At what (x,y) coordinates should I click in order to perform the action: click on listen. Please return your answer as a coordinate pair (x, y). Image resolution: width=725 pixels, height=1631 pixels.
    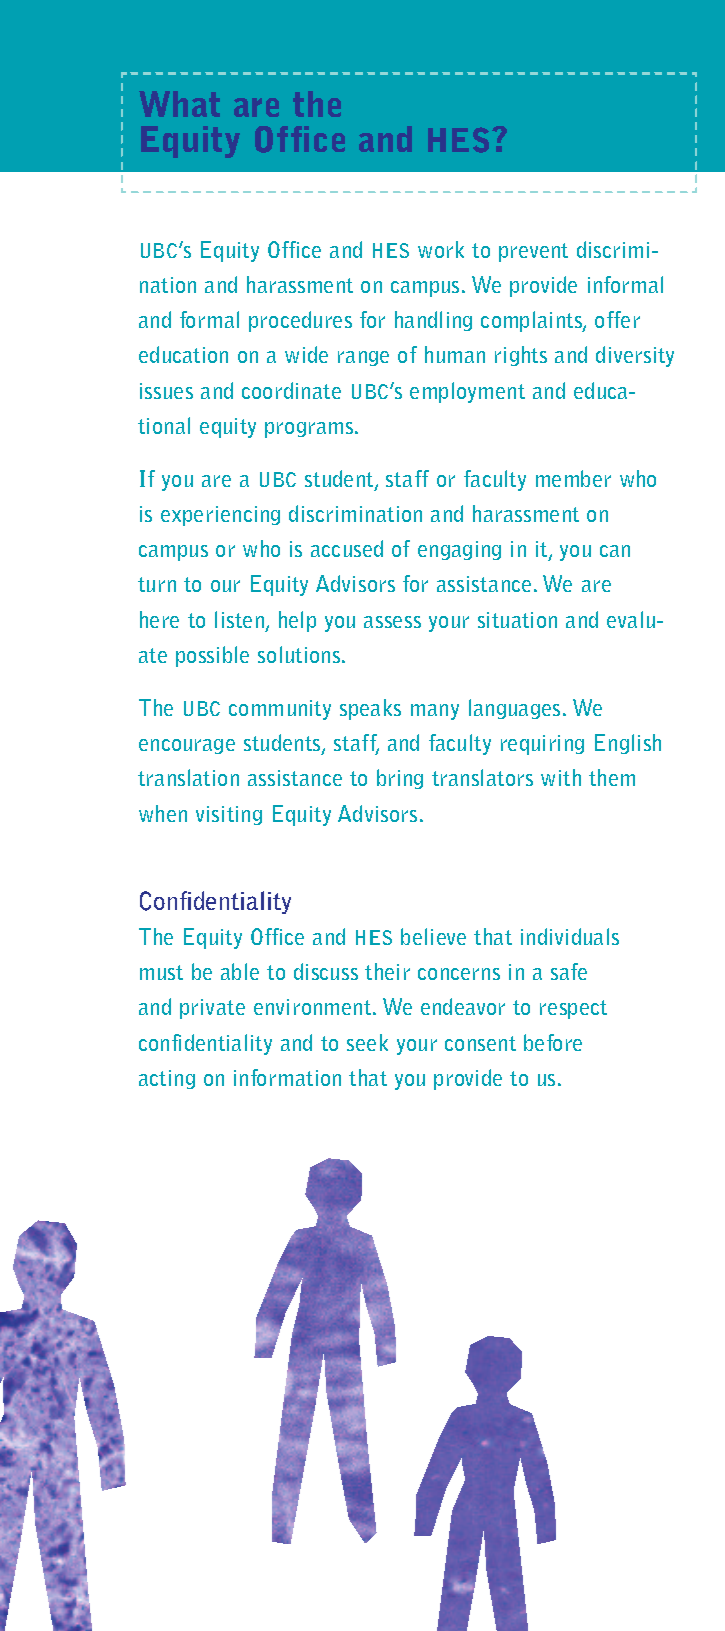
    Looking at the image, I should click on (239, 619).
